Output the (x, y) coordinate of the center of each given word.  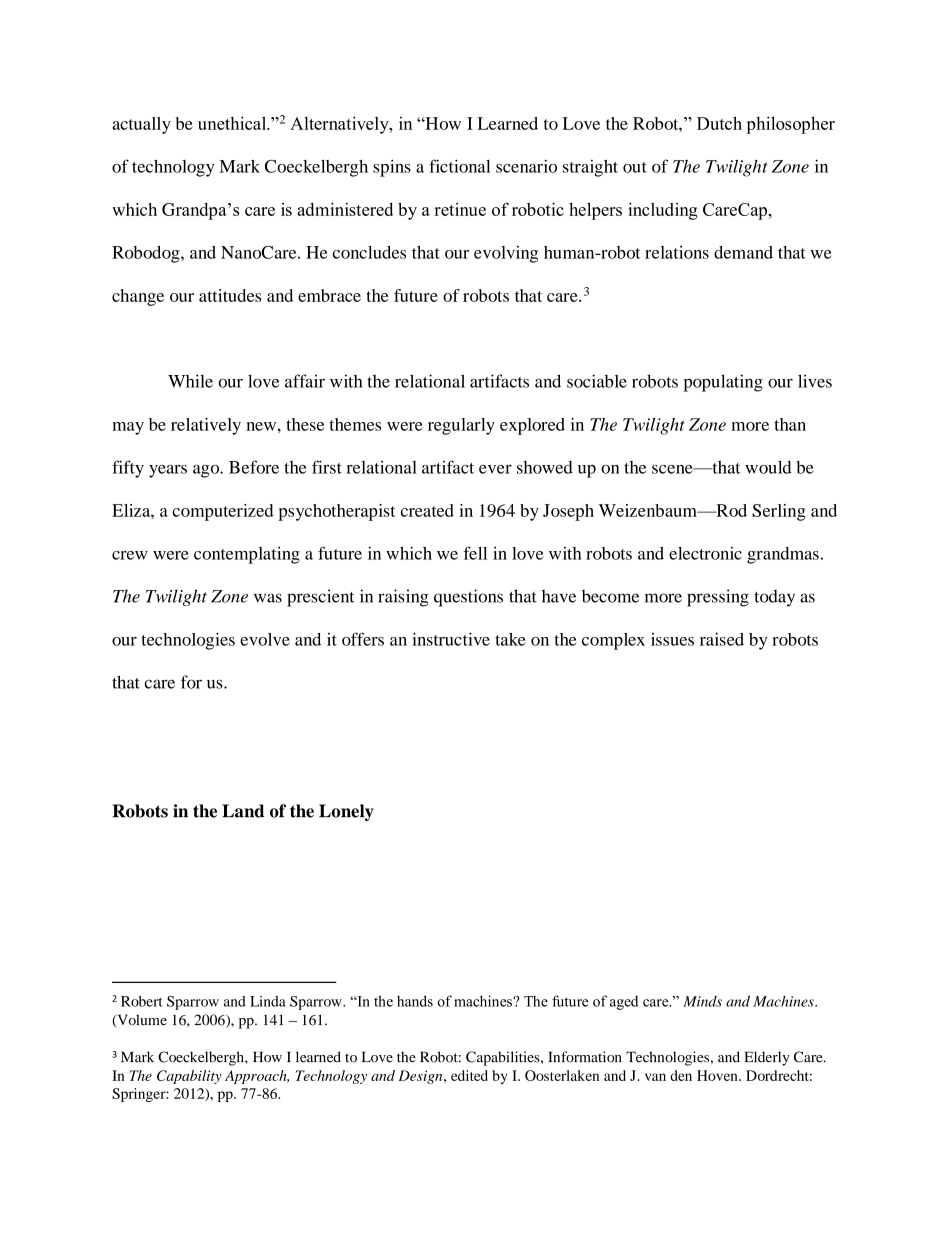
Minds (702, 1001)
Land (243, 811)
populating (723, 383)
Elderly (767, 1058)
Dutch (719, 123)
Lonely (346, 812)
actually (141, 125)
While (190, 381)
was (268, 598)
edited (469, 1075)
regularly (461, 426)
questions (468, 598)
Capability (189, 1077)
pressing (718, 598)
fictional (459, 166)
